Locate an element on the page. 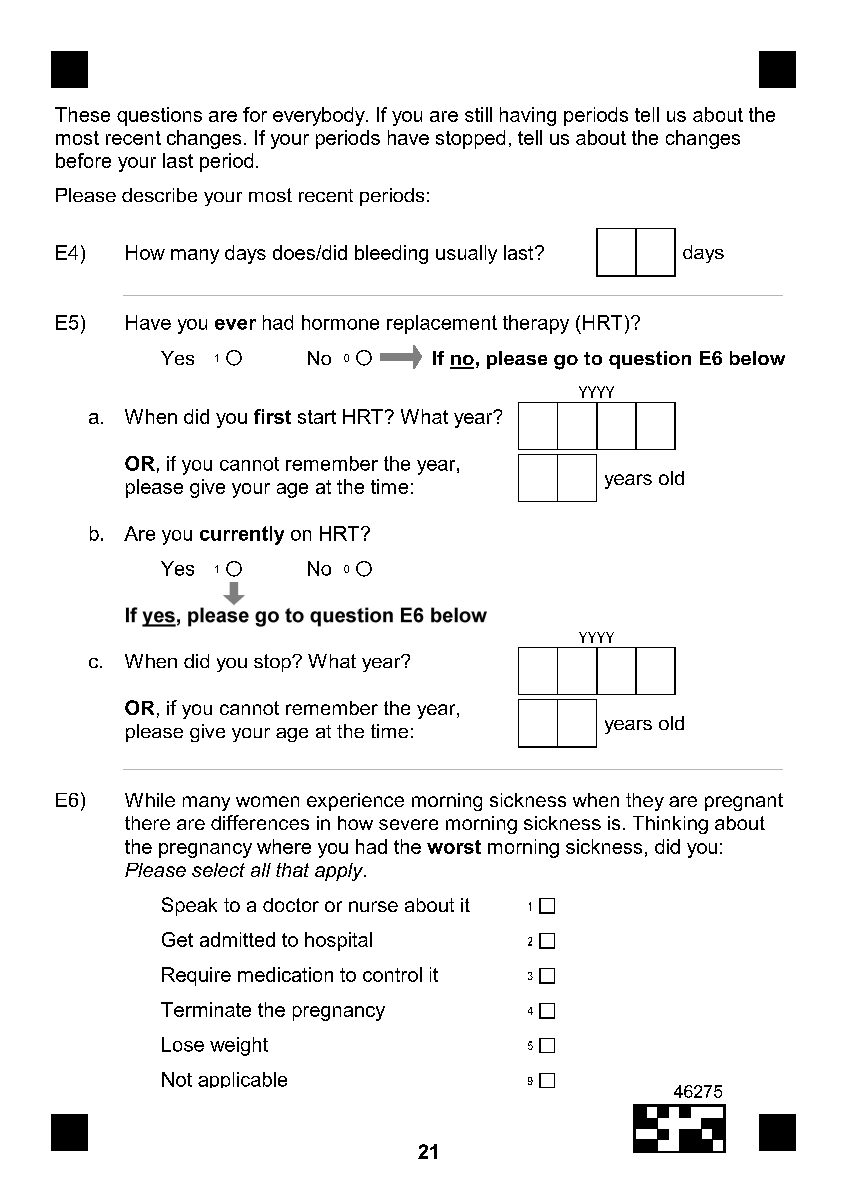  first is located at coordinates (272, 416).
